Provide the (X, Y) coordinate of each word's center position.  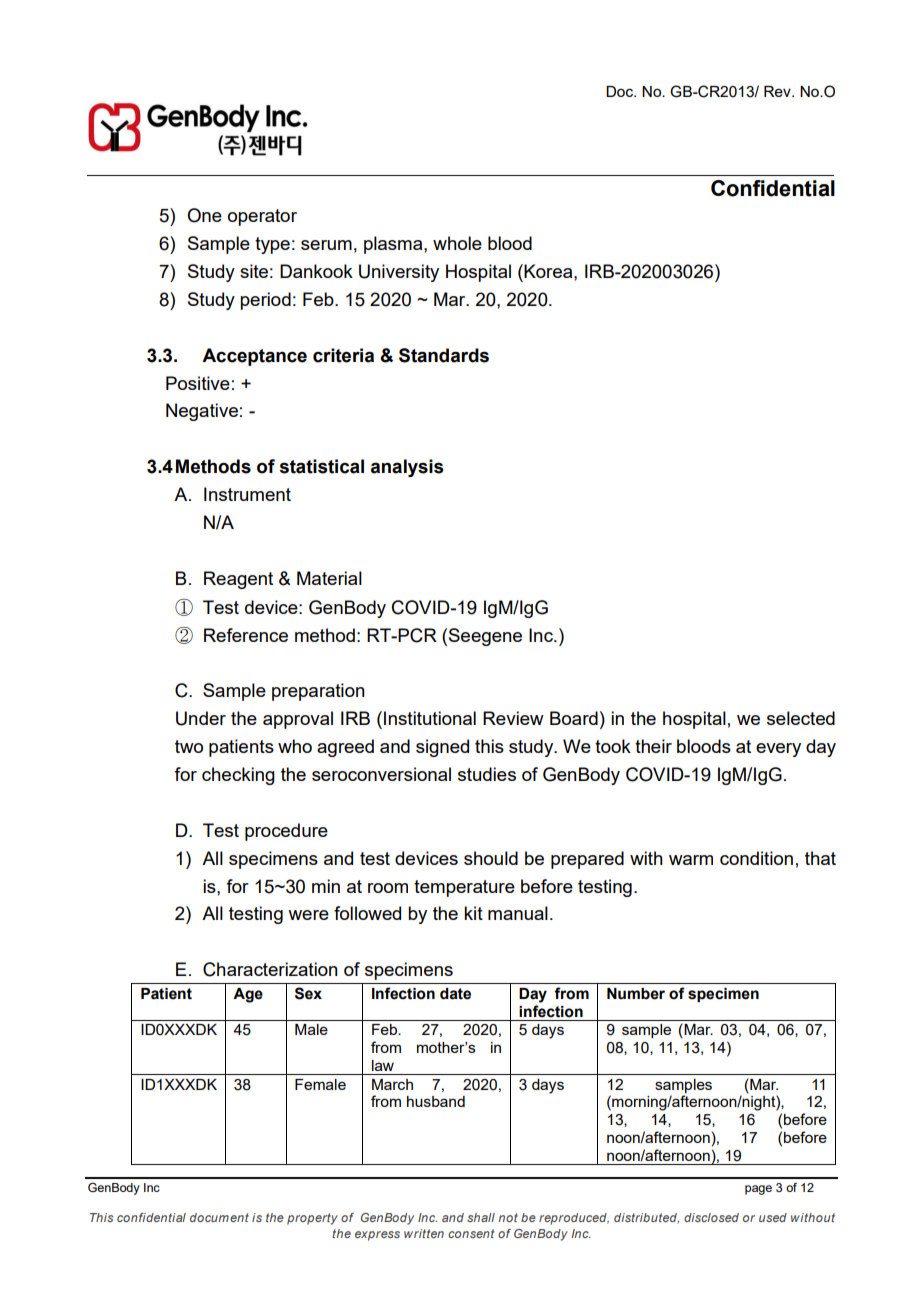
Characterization (270, 969)
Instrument (247, 494)
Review (513, 718)
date (455, 994)
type (272, 245)
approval (298, 720)
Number (636, 994)
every (778, 750)
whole (457, 243)
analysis (407, 468)
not (508, 1217)
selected (801, 718)
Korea (548, 271)
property (312, 1219)
